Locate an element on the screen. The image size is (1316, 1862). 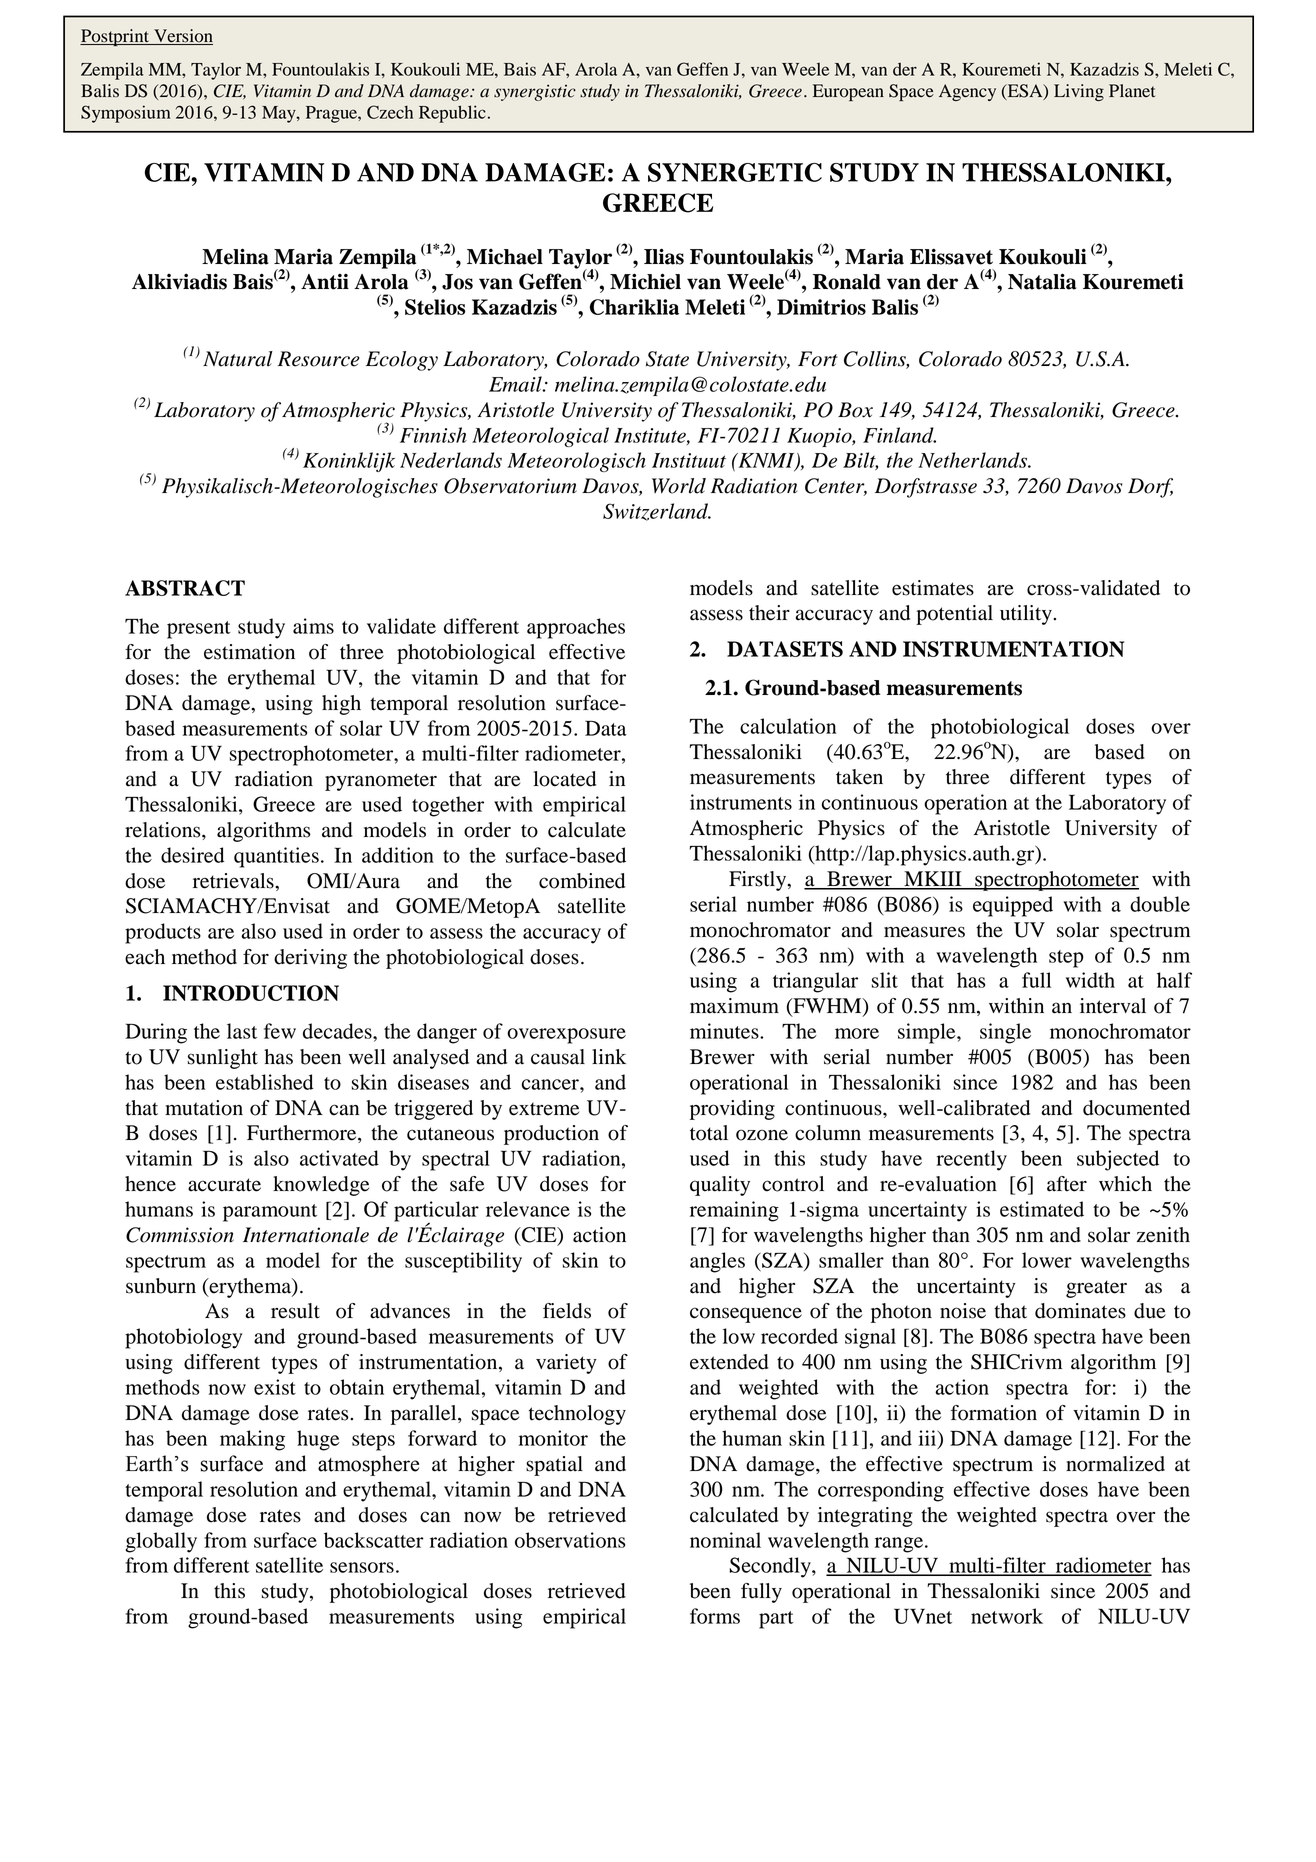
synergistic is located at coordinates (535, 92).
